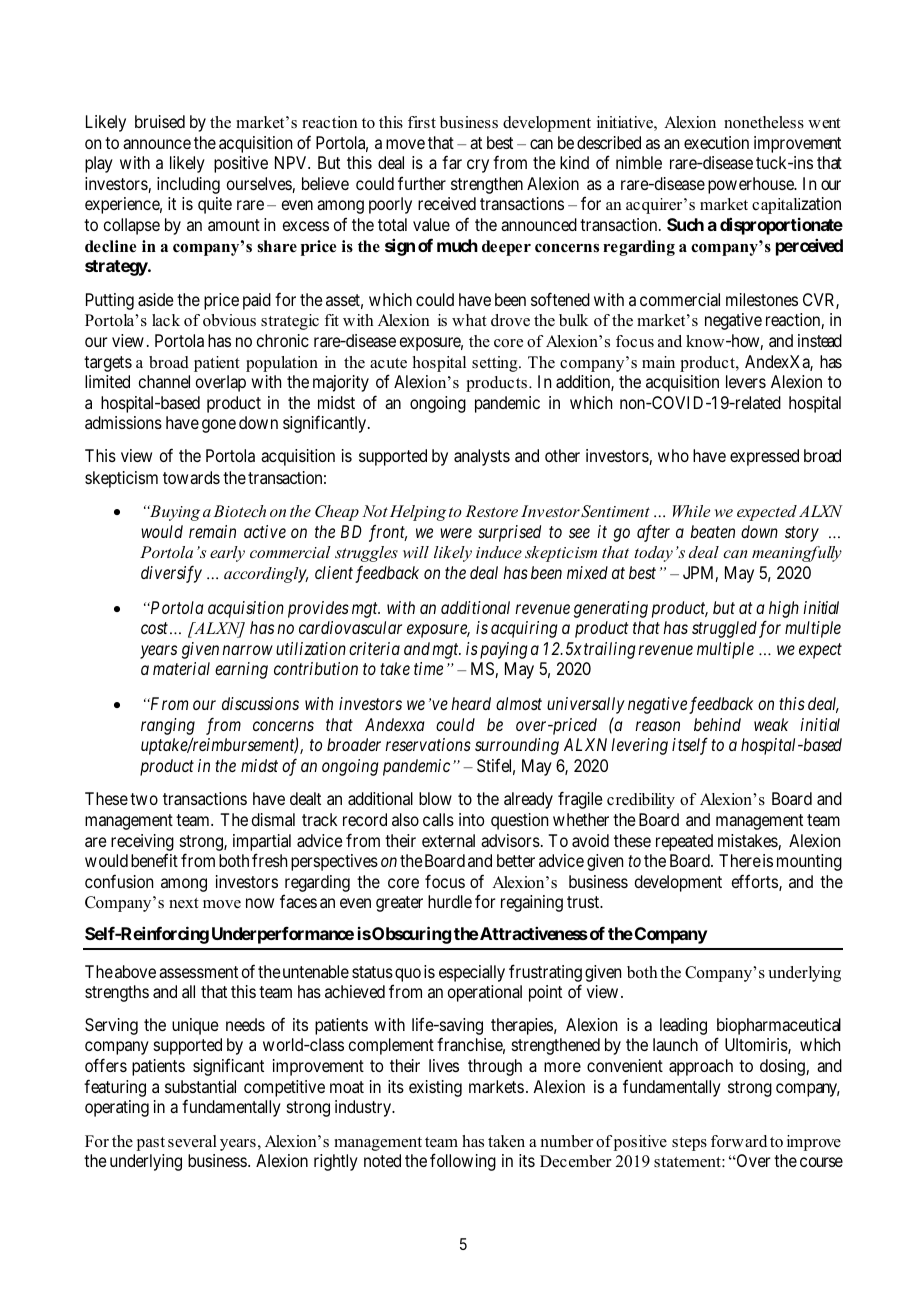 This screenshot has width=924, height=1308. I want to click on struggled, so click(724, 629).
